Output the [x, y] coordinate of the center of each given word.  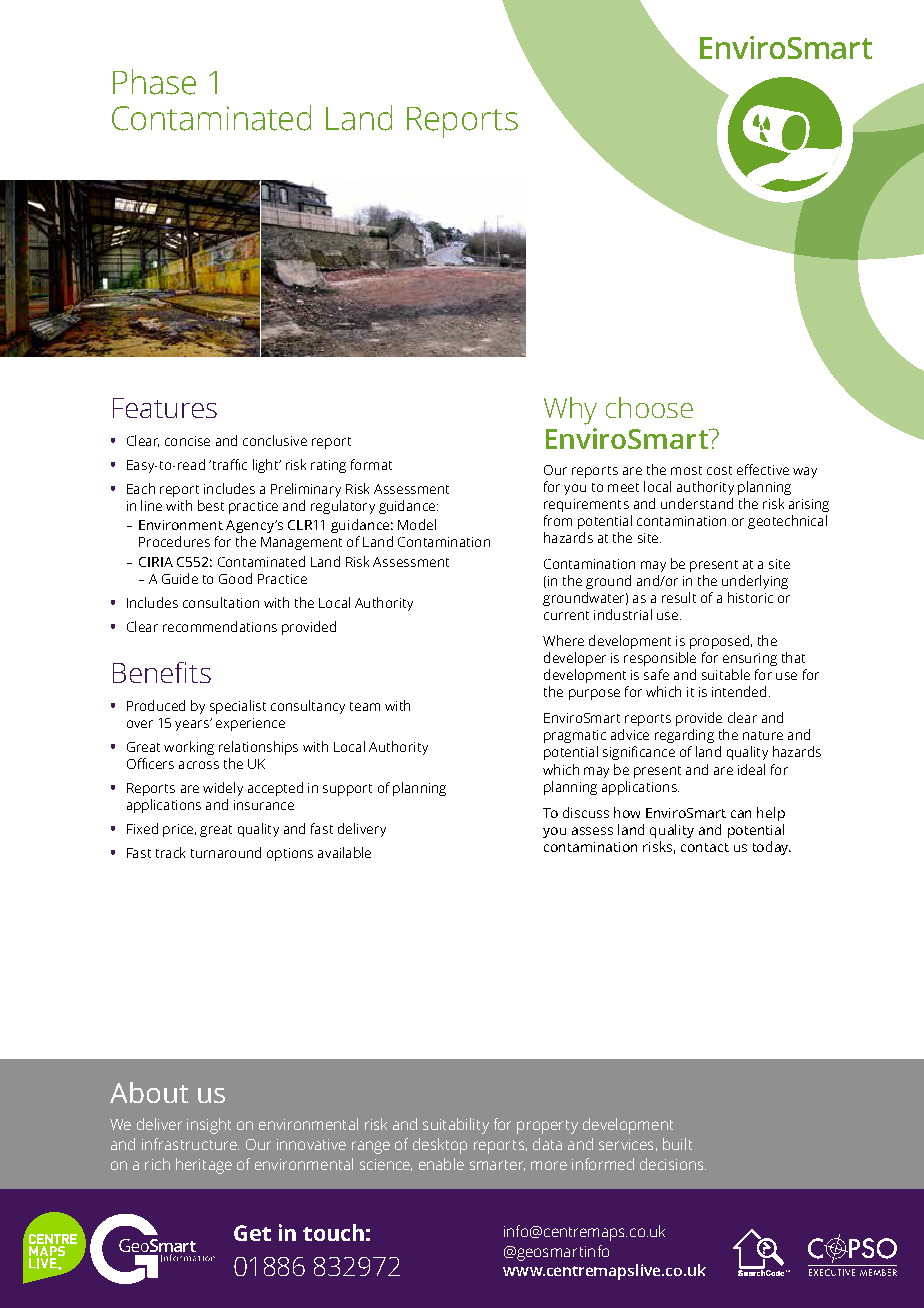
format [371, 464]
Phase [154, 82]
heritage [204, 1166]
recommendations [220, 626]
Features [165, 408]
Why [570, 411]
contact [705, 847]
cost [719, 470]
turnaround [226, 852]
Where [563, 640]
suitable [726, 674]
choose [649, 407]
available [344, 852]
